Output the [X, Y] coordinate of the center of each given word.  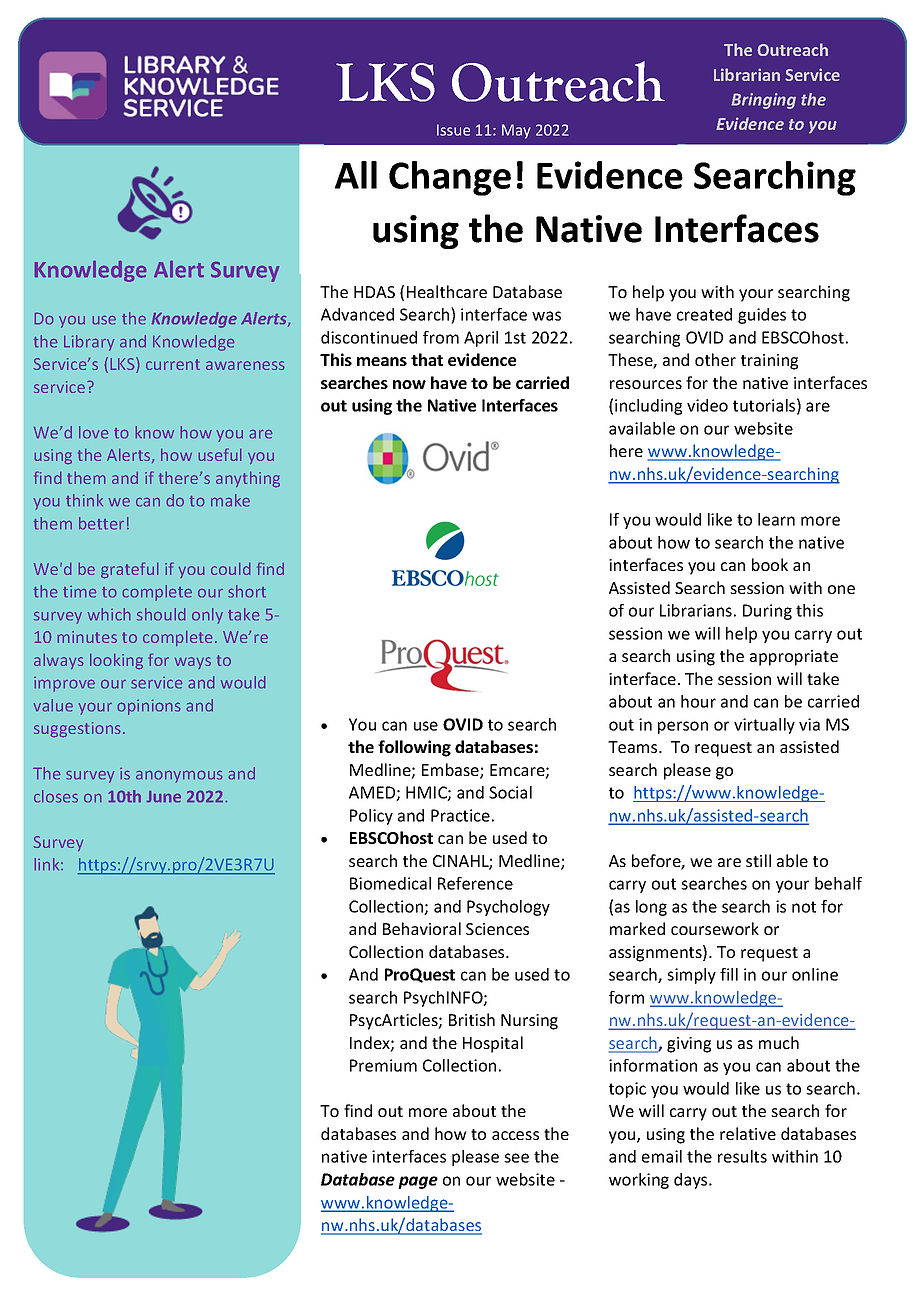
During [767, 612]
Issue [453, 130]
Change [450, 178]
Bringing [763, 101]
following [414, 748]
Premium [383, 1065]
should [161, 614]
